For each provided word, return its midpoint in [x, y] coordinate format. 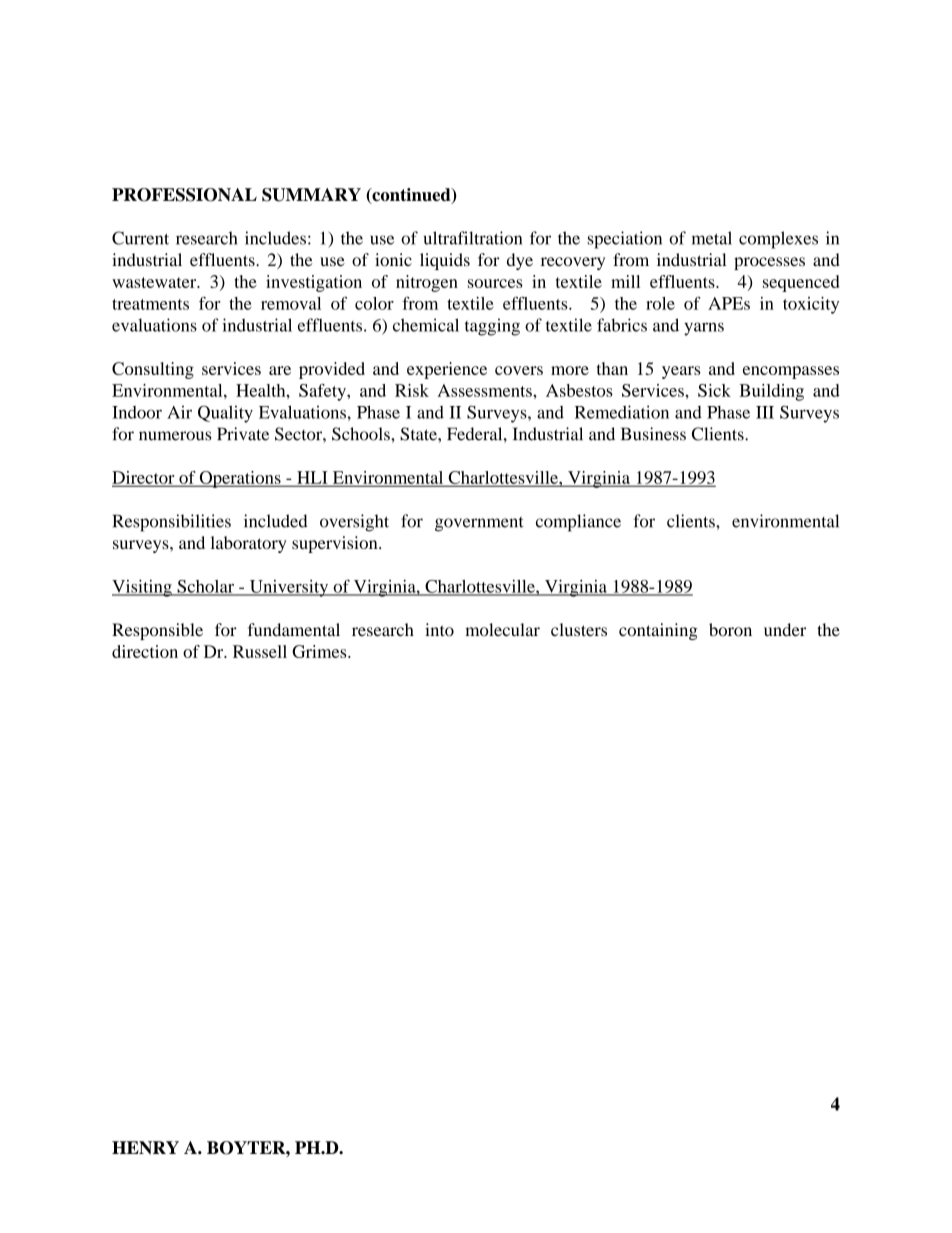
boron [730, 630]
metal [712, 238]
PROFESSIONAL [184, 195]
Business [653, 434]
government [479, 524]
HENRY [145, 1147]
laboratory [248, 544]
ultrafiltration [473, 238]
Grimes [320, 651]
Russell [260, 651]
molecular [502, 630]
